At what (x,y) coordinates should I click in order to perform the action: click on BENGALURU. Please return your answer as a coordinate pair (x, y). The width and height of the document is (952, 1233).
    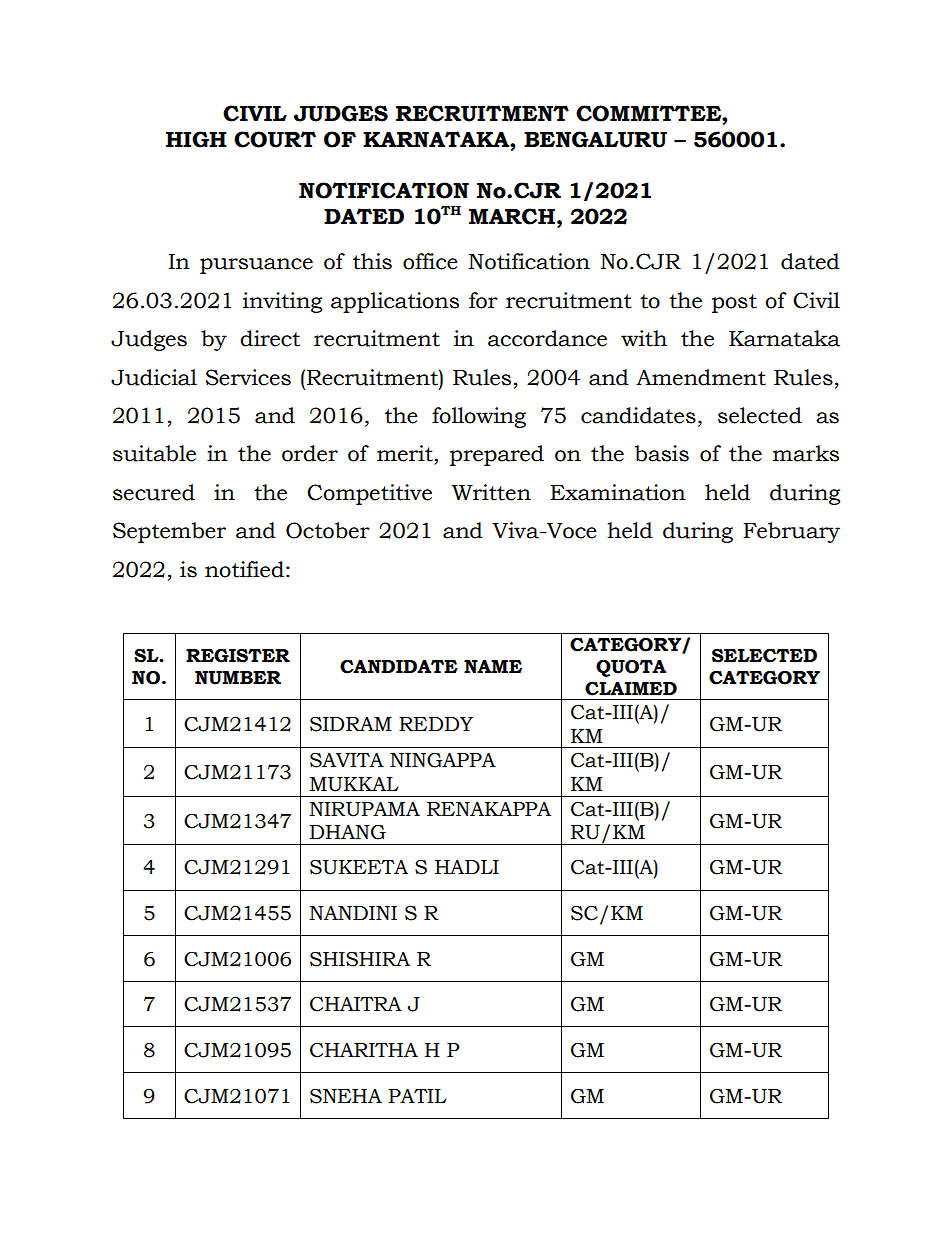
    Looking at the image, I should click on (595, 139).
